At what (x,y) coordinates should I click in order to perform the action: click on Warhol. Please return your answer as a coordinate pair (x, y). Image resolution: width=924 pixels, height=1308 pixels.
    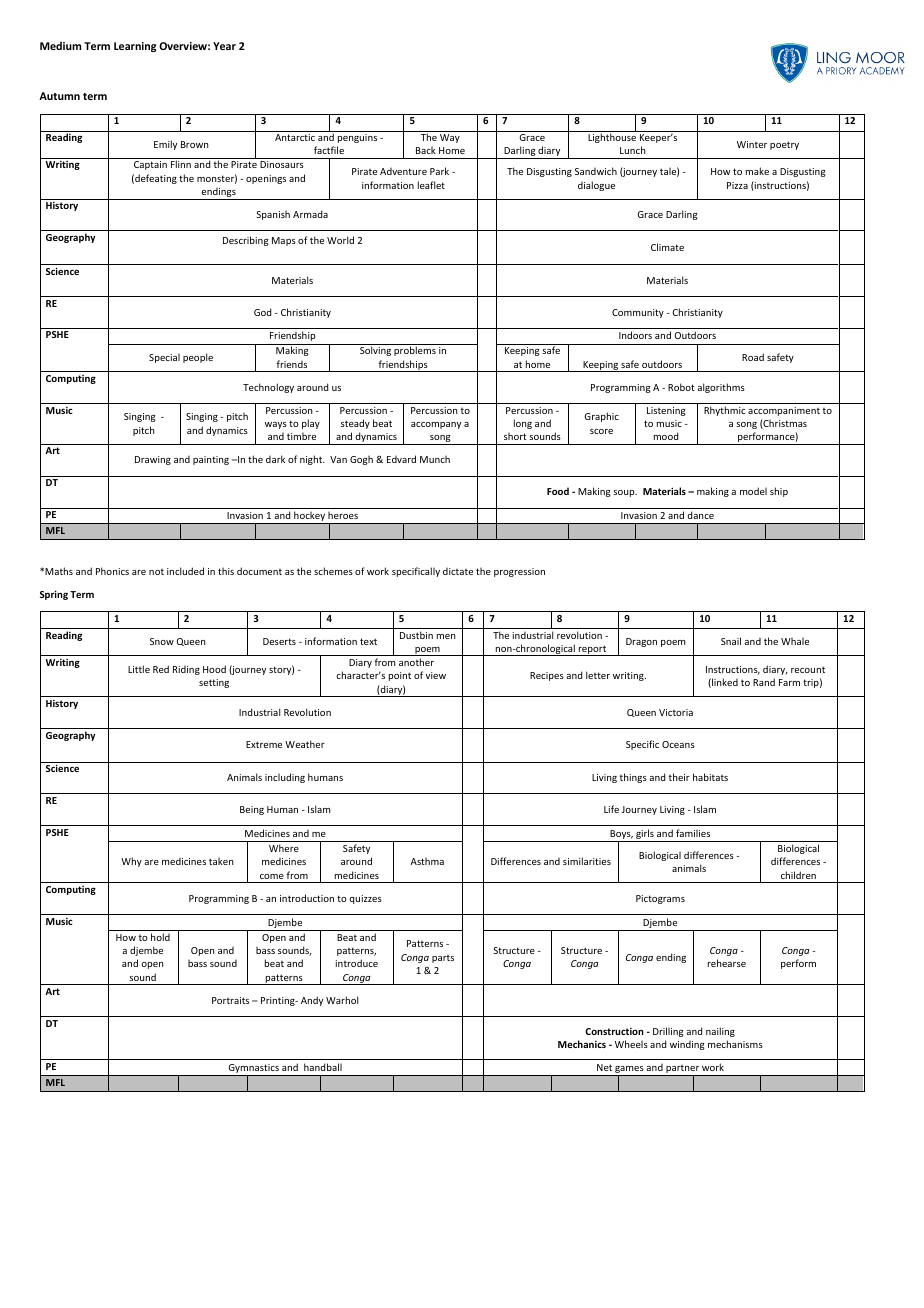
    Looking at the image, I should click on (342, 1000).
